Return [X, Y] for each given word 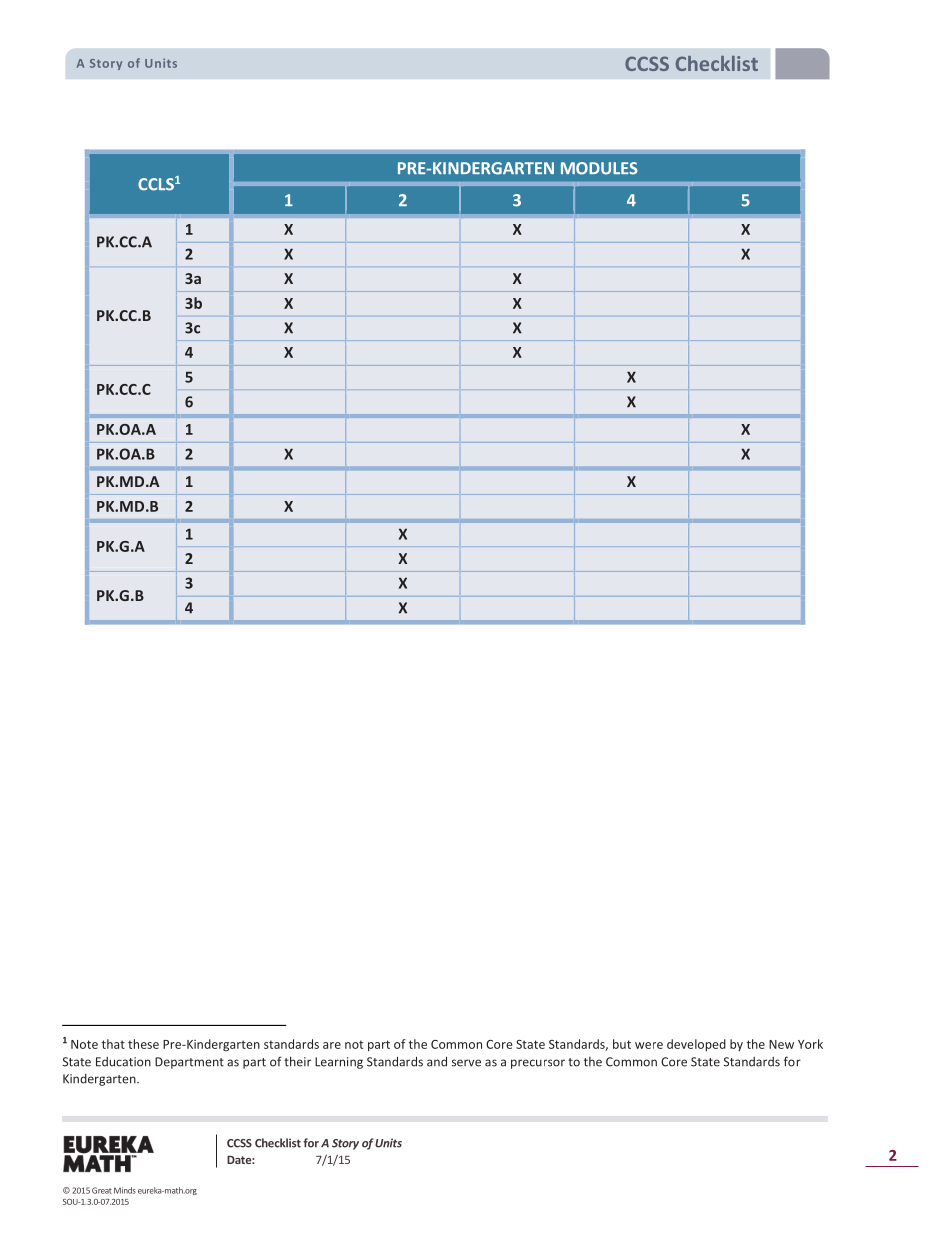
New [781, 1044]
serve [466, 1063]
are [332, 1045]
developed [696, 1045]
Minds [125, 1190]
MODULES [599, 168]
